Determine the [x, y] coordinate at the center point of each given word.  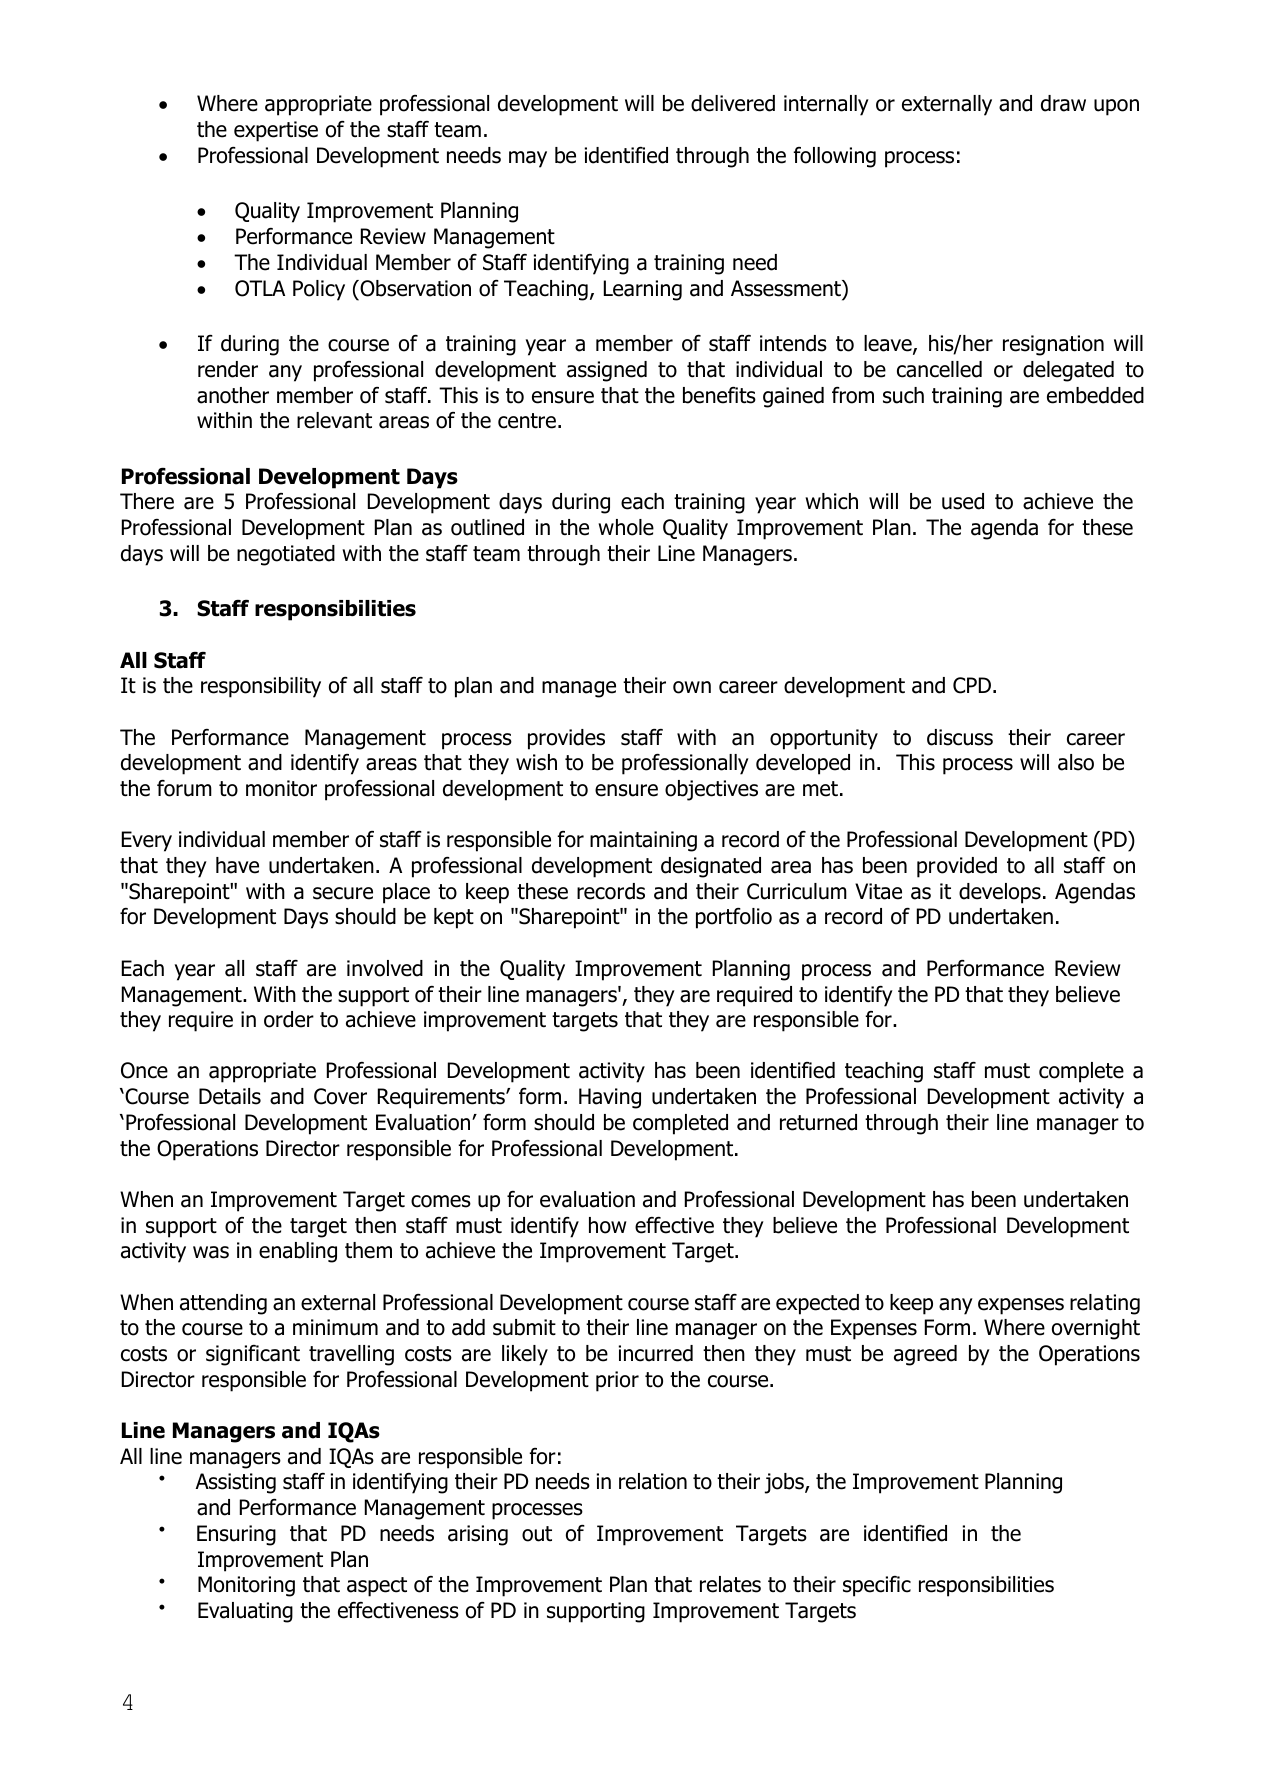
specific [877, 1586]
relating [1105, 1304]
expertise [276, 131]
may [528, 159]
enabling [298, 1252]
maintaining [643, 841]
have [237, 865]
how [607, 1225]
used [963, 501]
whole [626, 527]
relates [730, 1584]
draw [1063, 103]
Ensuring [236, 1535]
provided [957, 867]
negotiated [286, 555]
